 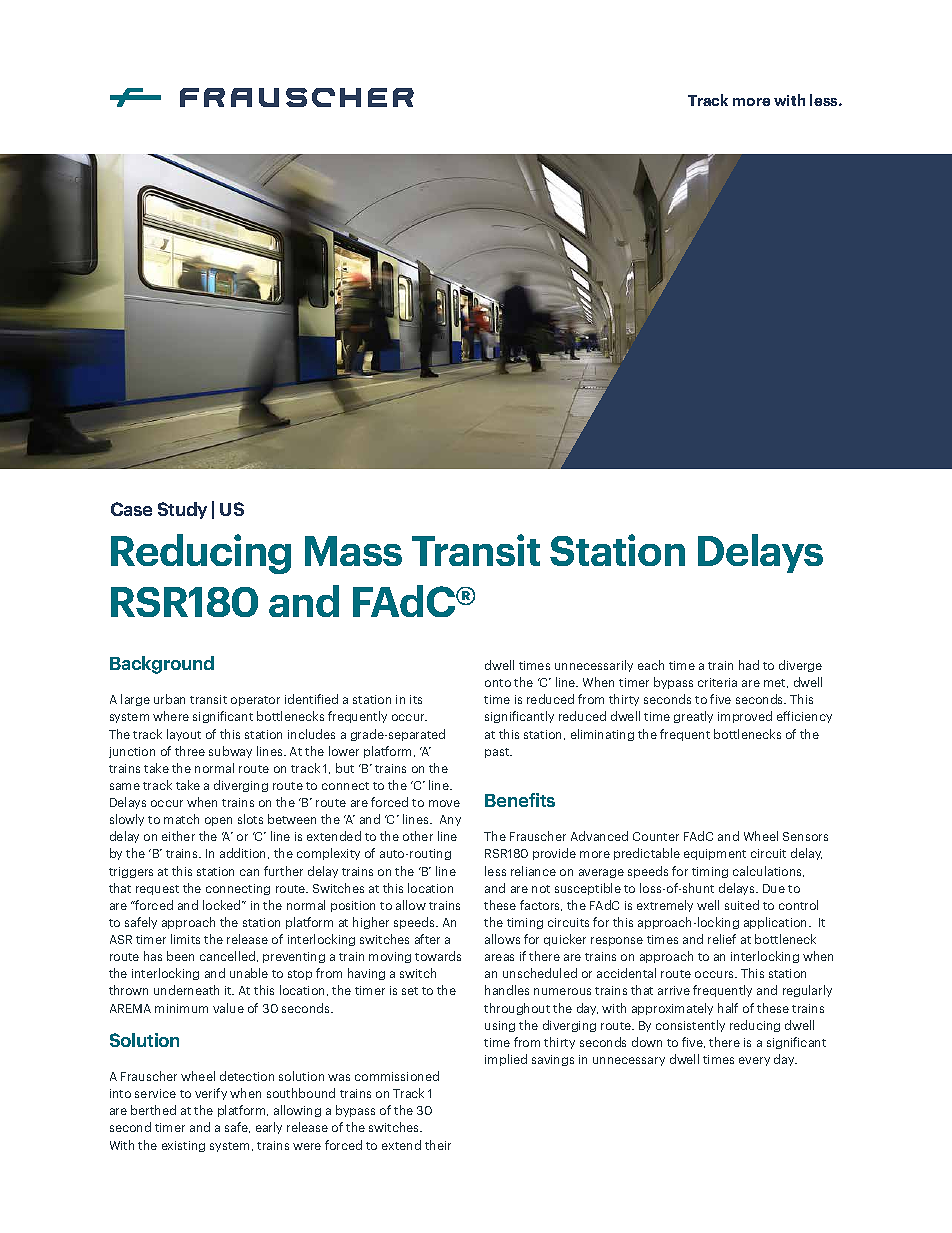 I want to click on Mass, so click(x=353, y=551).
